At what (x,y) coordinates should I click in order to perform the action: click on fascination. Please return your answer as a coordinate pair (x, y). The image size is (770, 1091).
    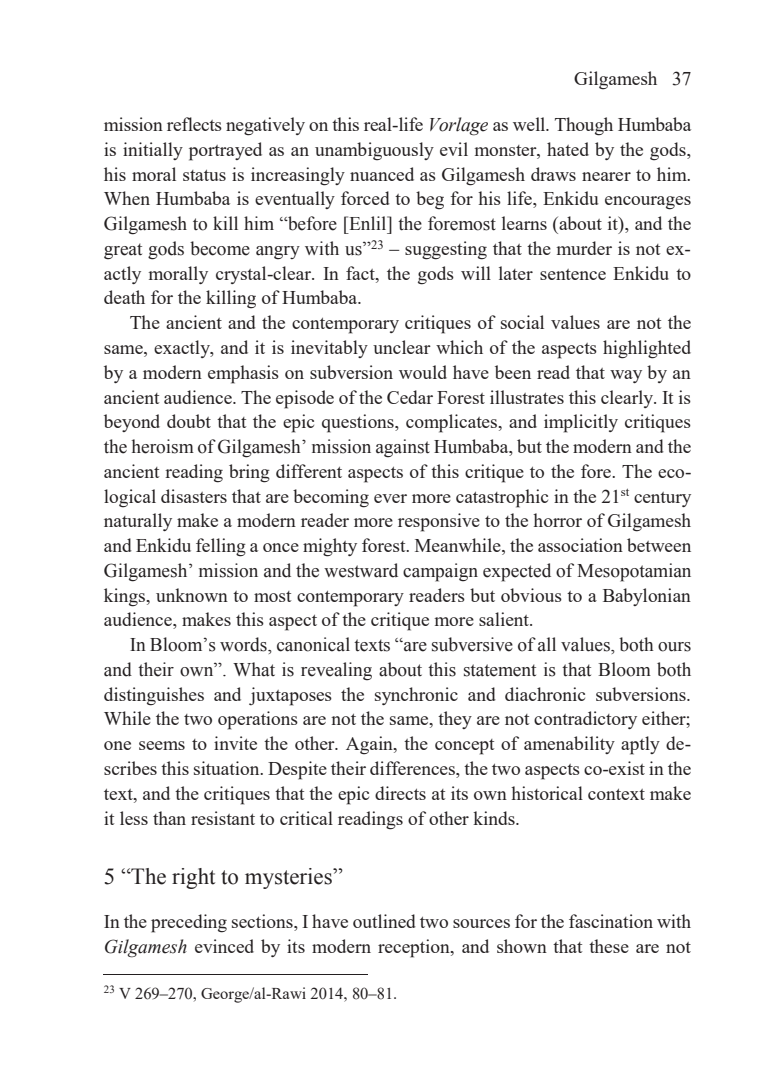
    Looking at the image, I should click on (611, 921).
